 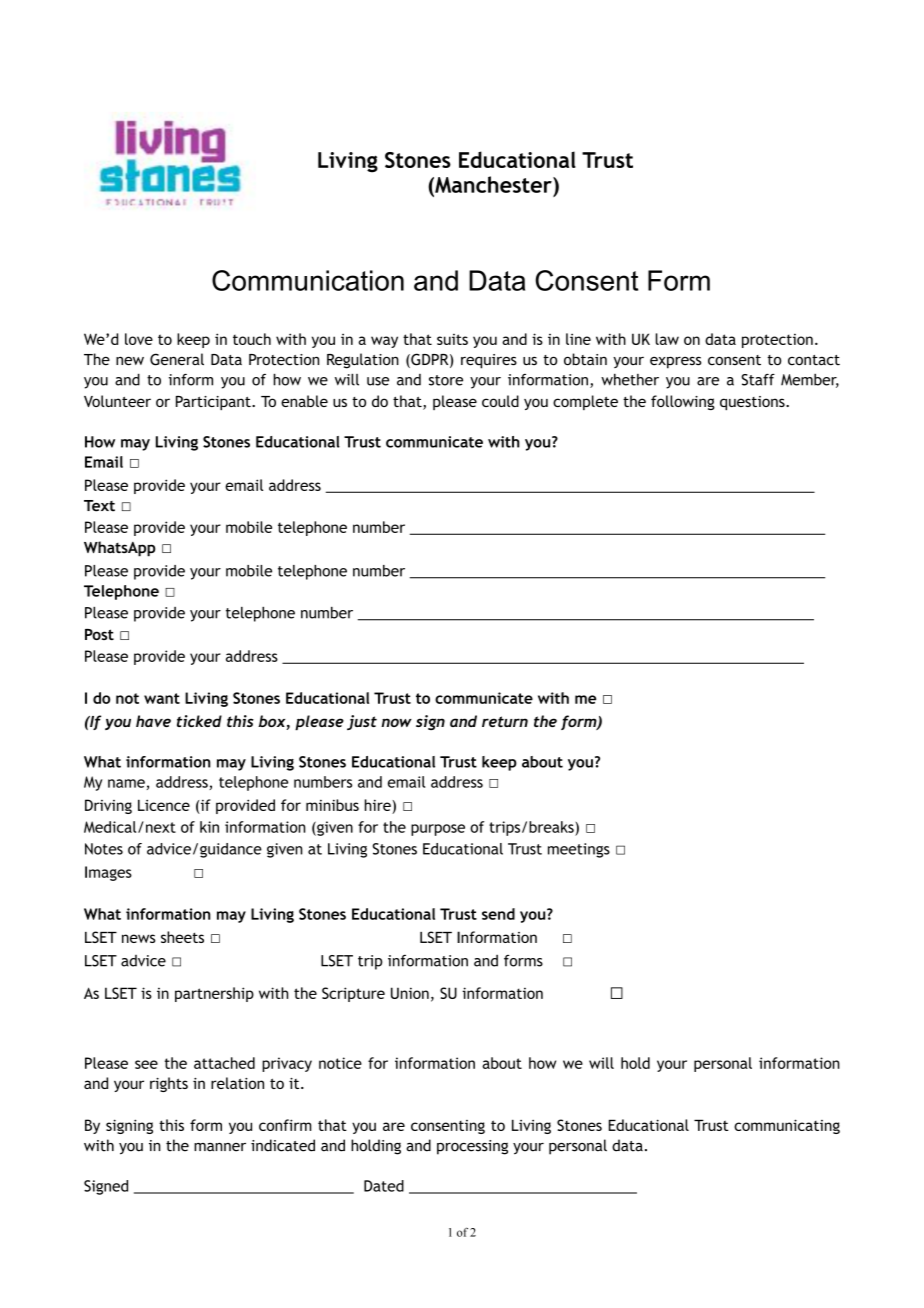 I want to click on processing, so click(x=472, y=1147).
